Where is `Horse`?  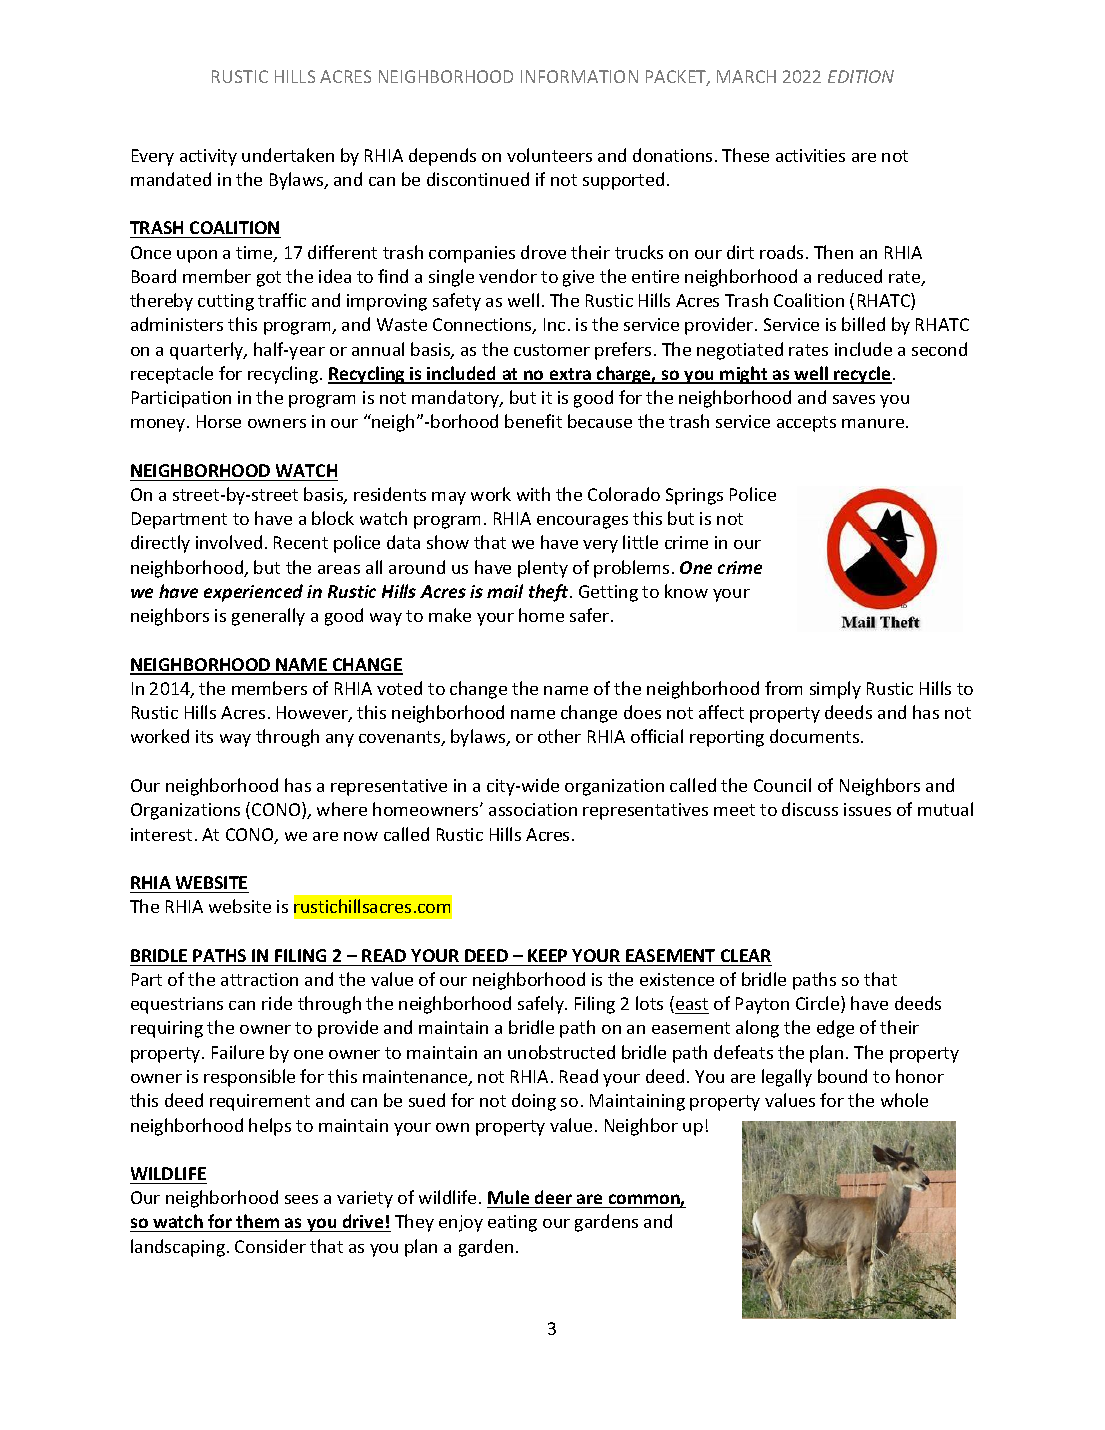 Horse is located at coordinates (219, 421).
